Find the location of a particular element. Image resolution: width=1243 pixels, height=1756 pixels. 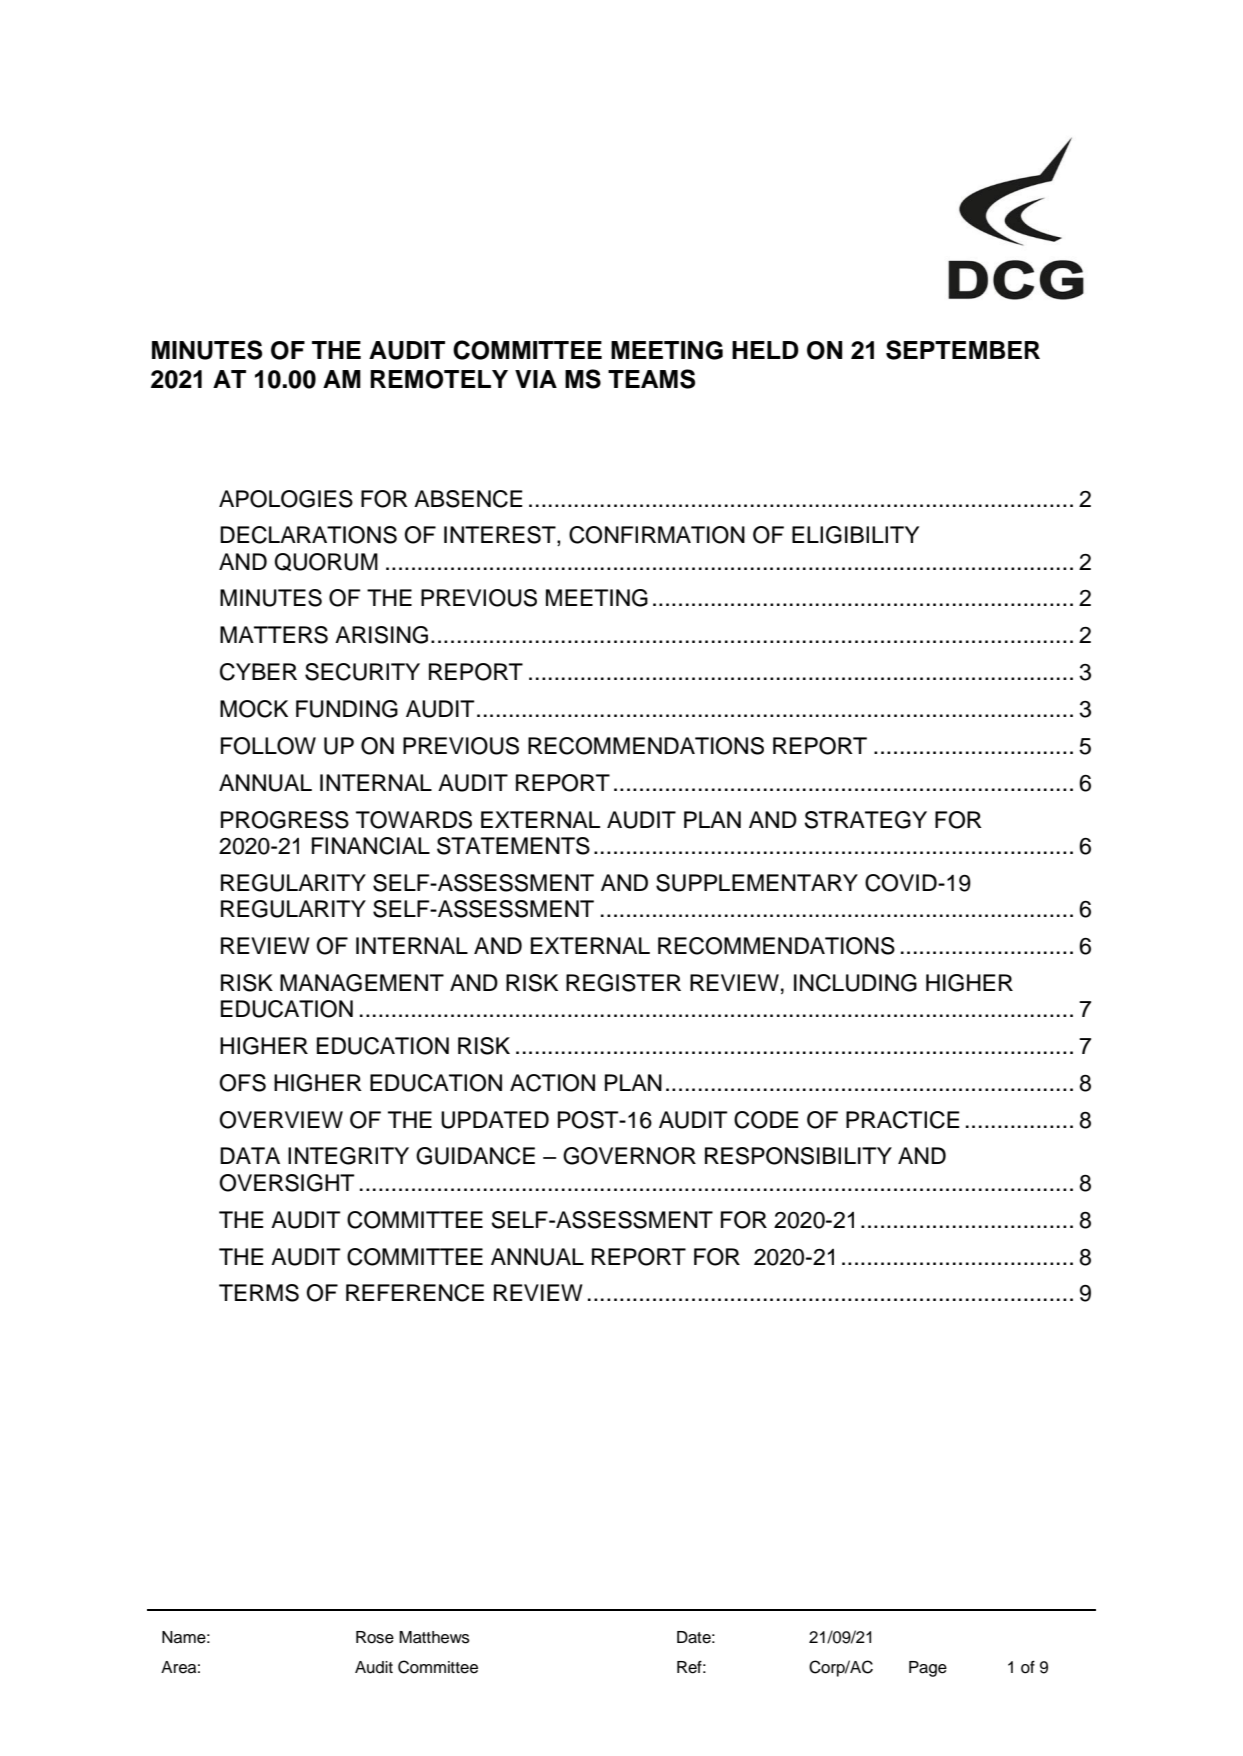

TEAMS is located at coordinates (651, 379).
